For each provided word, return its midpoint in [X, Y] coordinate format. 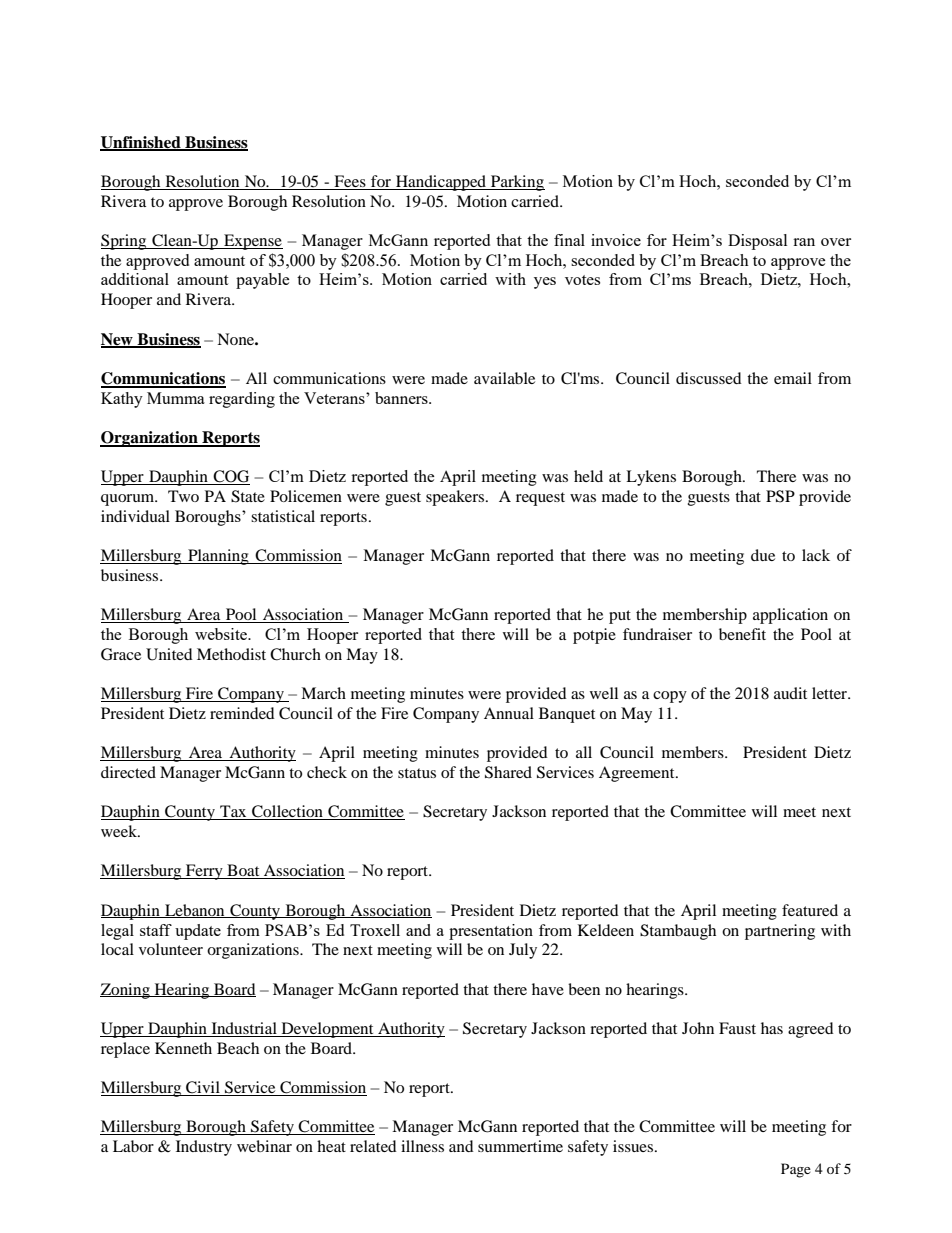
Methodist [231, 654]
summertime [520, 1146]
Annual [509, 713]
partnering [780, 932]
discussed [709, 378]
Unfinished [141, 143]
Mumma [176, 398]
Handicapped [441, 183]
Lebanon [195, 911]
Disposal [757, 242]
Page [796, 1170]
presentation [491, 932]
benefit [742, 634]
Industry [204, 1148]
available [504, 378]
